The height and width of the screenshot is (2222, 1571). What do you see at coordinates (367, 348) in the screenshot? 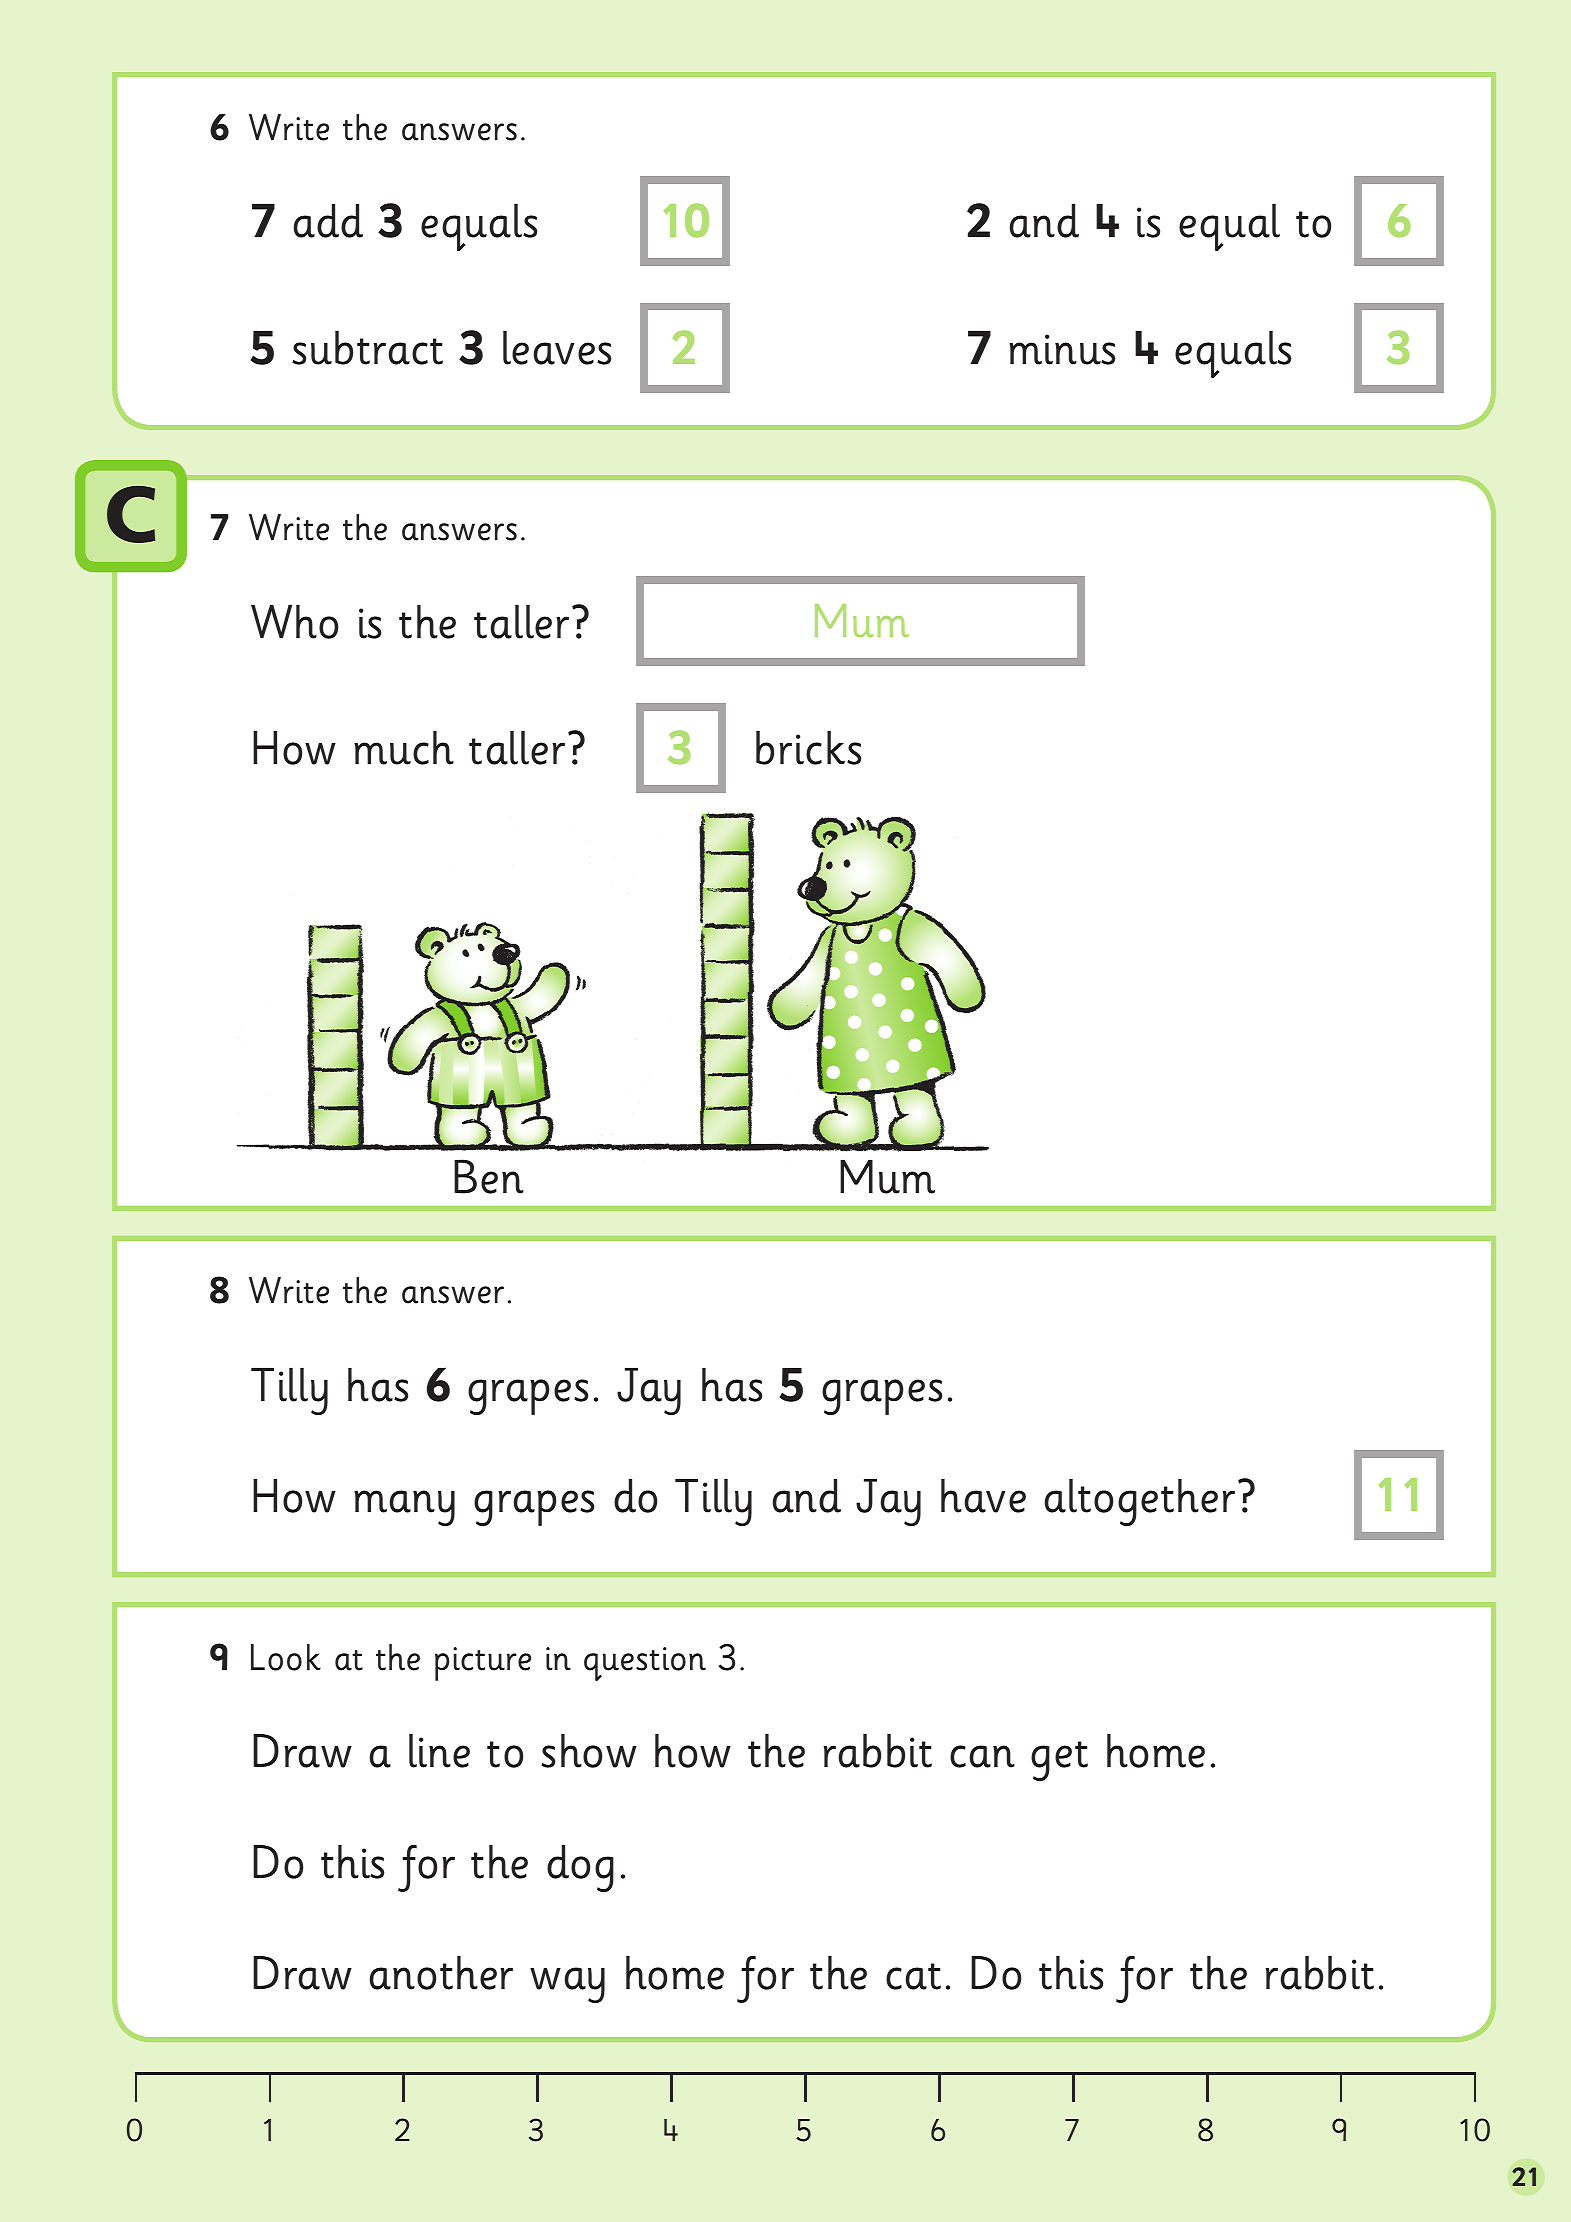
I see `subtract` at bounding box center [367, 348].
